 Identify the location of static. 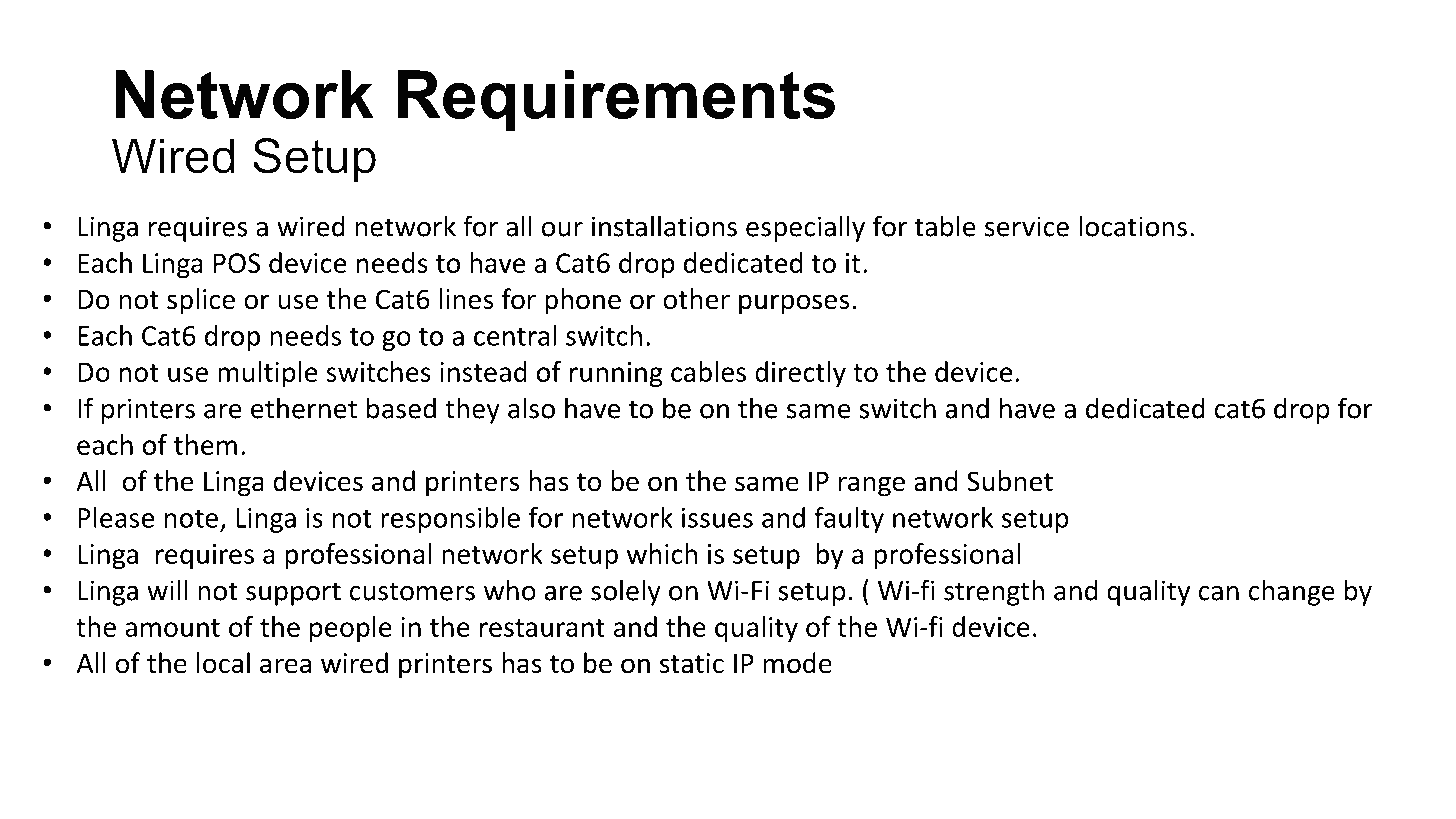
(692, 663).
